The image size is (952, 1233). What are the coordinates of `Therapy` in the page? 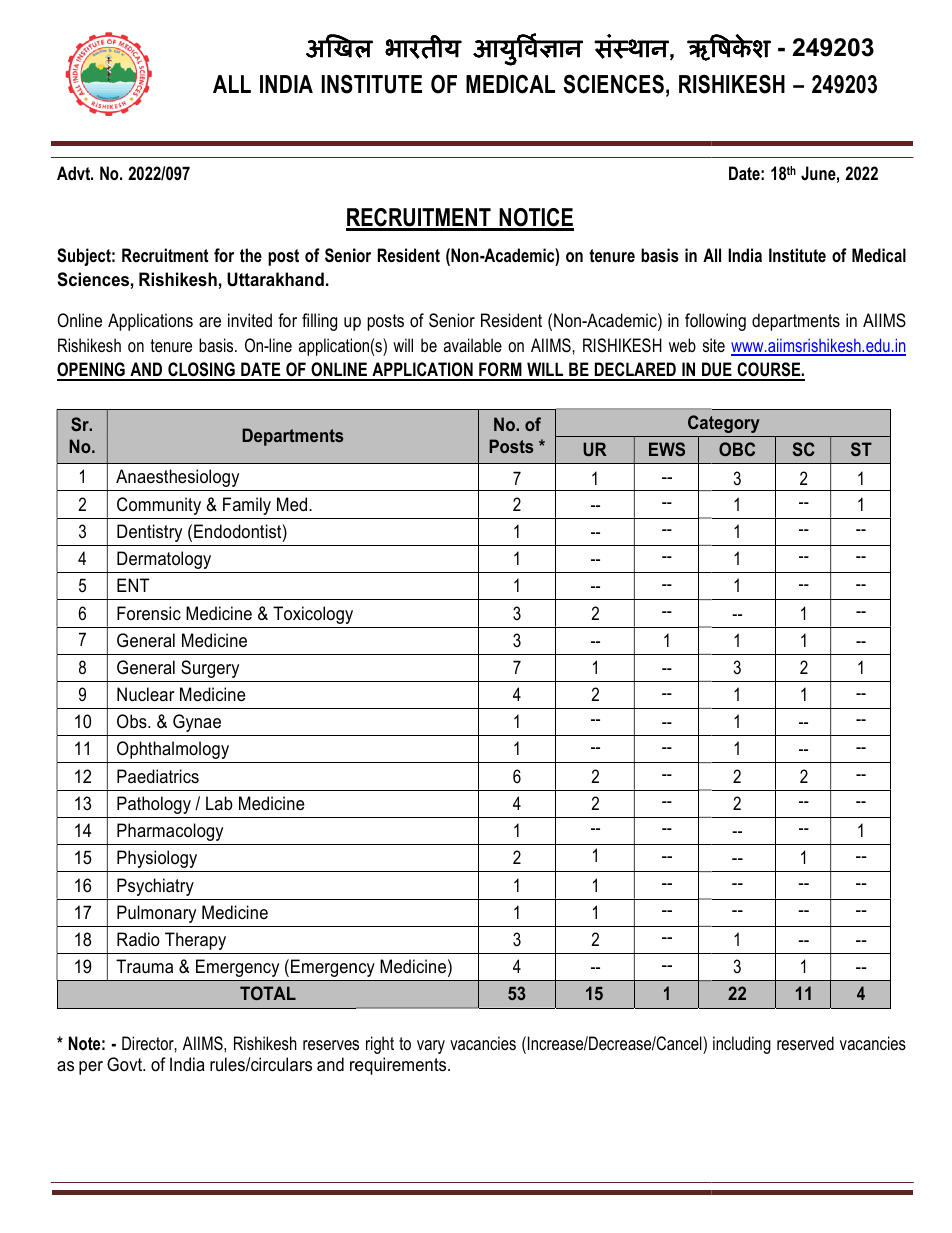 It's located at (195, 941).
